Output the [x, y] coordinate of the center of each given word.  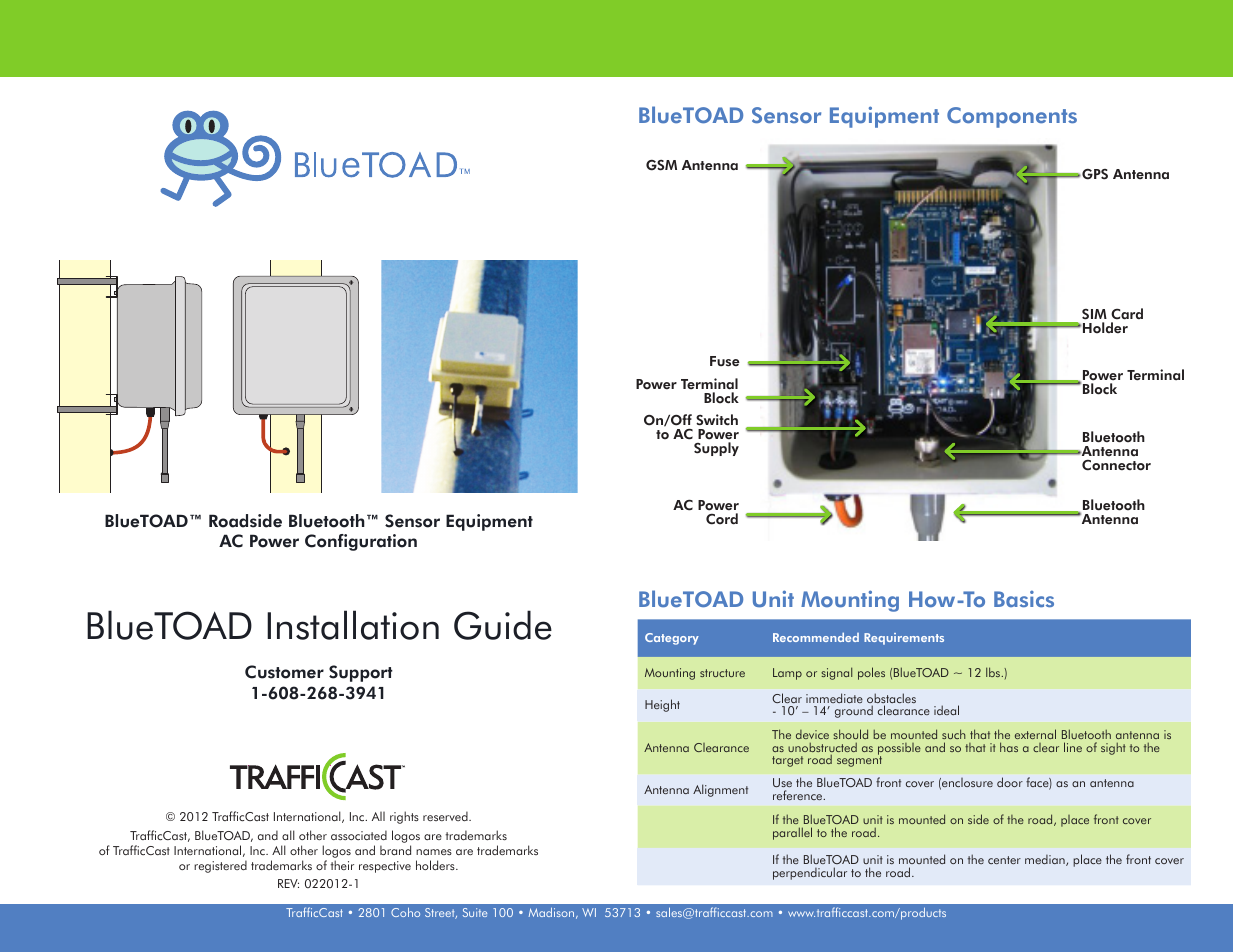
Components [1012, 117]
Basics [1024, 598]
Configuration [361, 542]
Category [672, 639]
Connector [1116, 465]
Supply [716, 449]
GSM [661, 165]
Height [662, 705]
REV [288, 883]
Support [361, 673]
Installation [353, 625]
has [1009, 747]
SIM [1094, 314]
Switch [717, 420]
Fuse [725, 361]
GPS [1094, 174]
